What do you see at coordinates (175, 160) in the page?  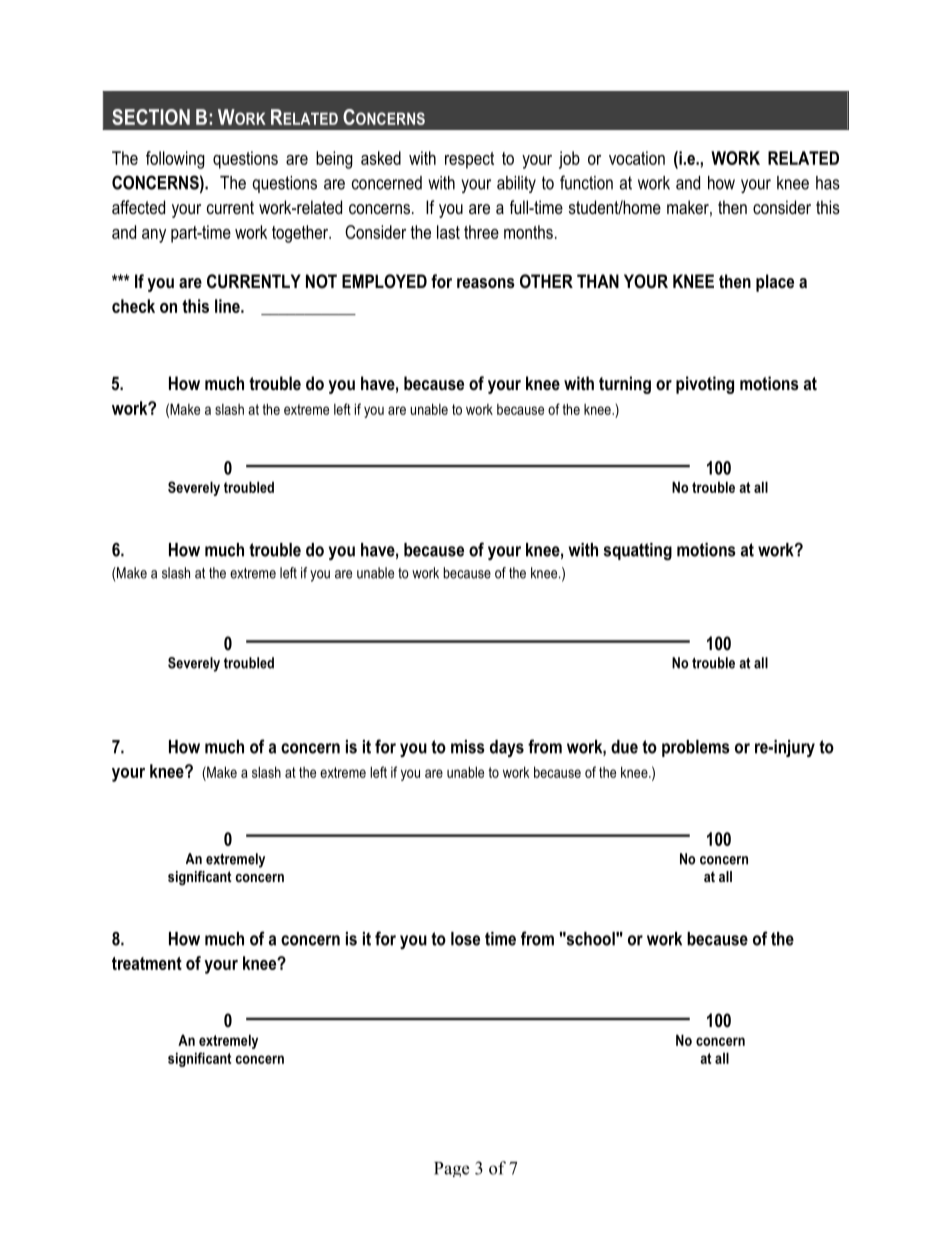 I see `following` at bounding box center [175, 160].
